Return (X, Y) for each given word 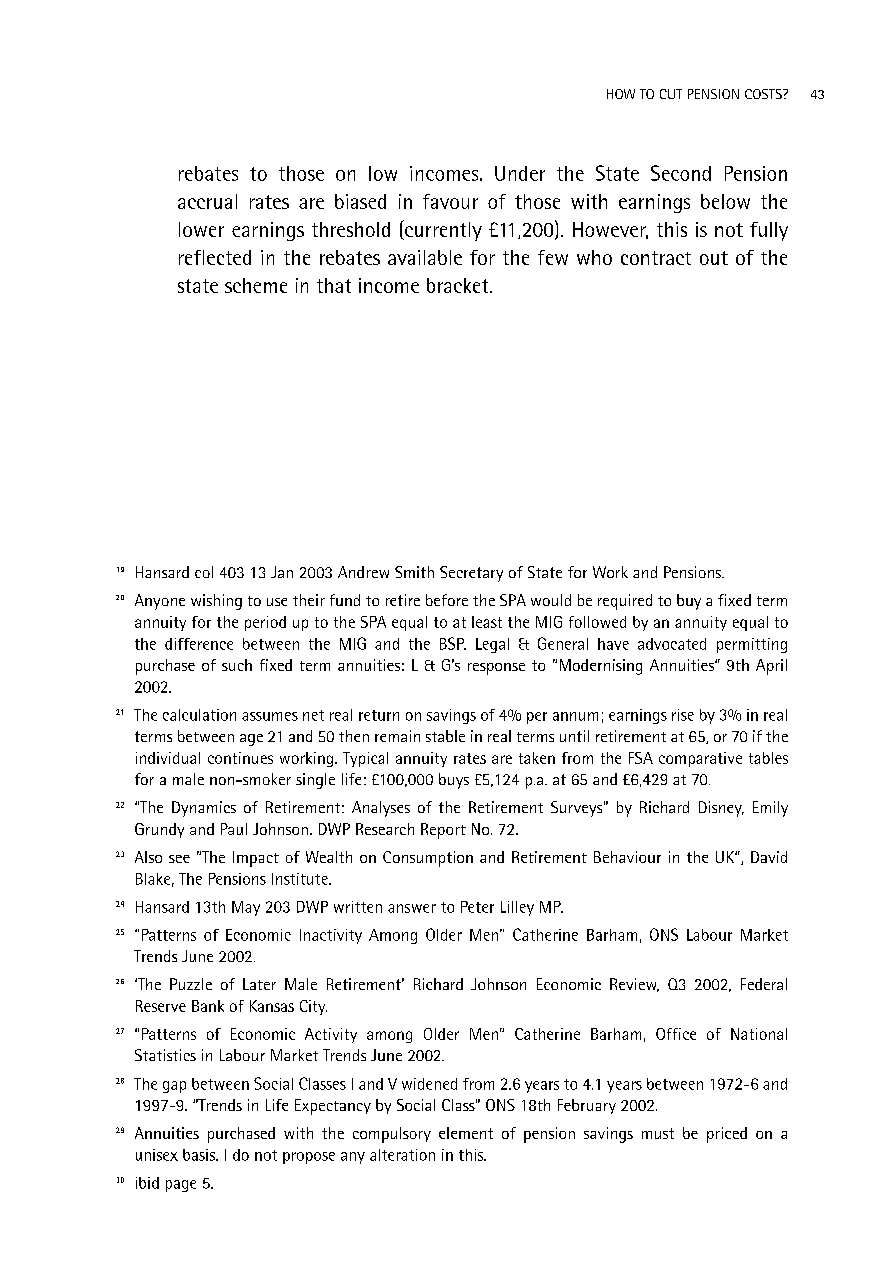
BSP (453, 643)
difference (199, 644)
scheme (256, 285)
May (246, 908)
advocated (672, 644)
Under (520, 173)
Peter (477, 907)
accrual (207, 201)
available (425, 257)
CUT (671, 94)
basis (200, 1155)
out (714, 258)
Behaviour (627, 857)
